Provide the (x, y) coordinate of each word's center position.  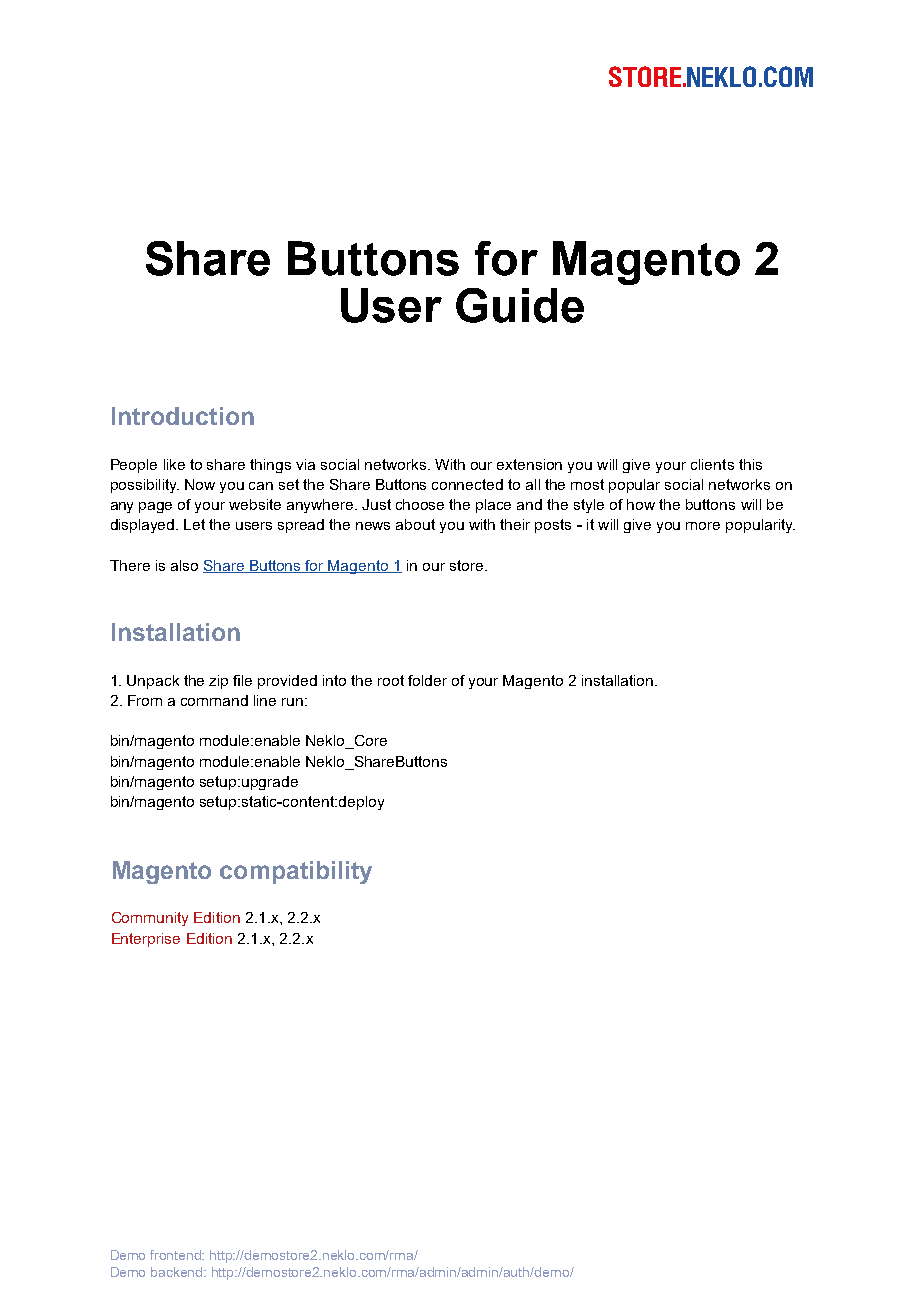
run (292, 702)
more (703, 526)
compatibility (296, 872)
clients (712, 464)
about (415, 524)
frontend (177, 1255)
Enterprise (146, 940)
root (391, 680)
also (184, 565)
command (214, 700)
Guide (520, 305)
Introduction (183, 416)
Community (150, 919)
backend (178, 1272)
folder (427, 680)
